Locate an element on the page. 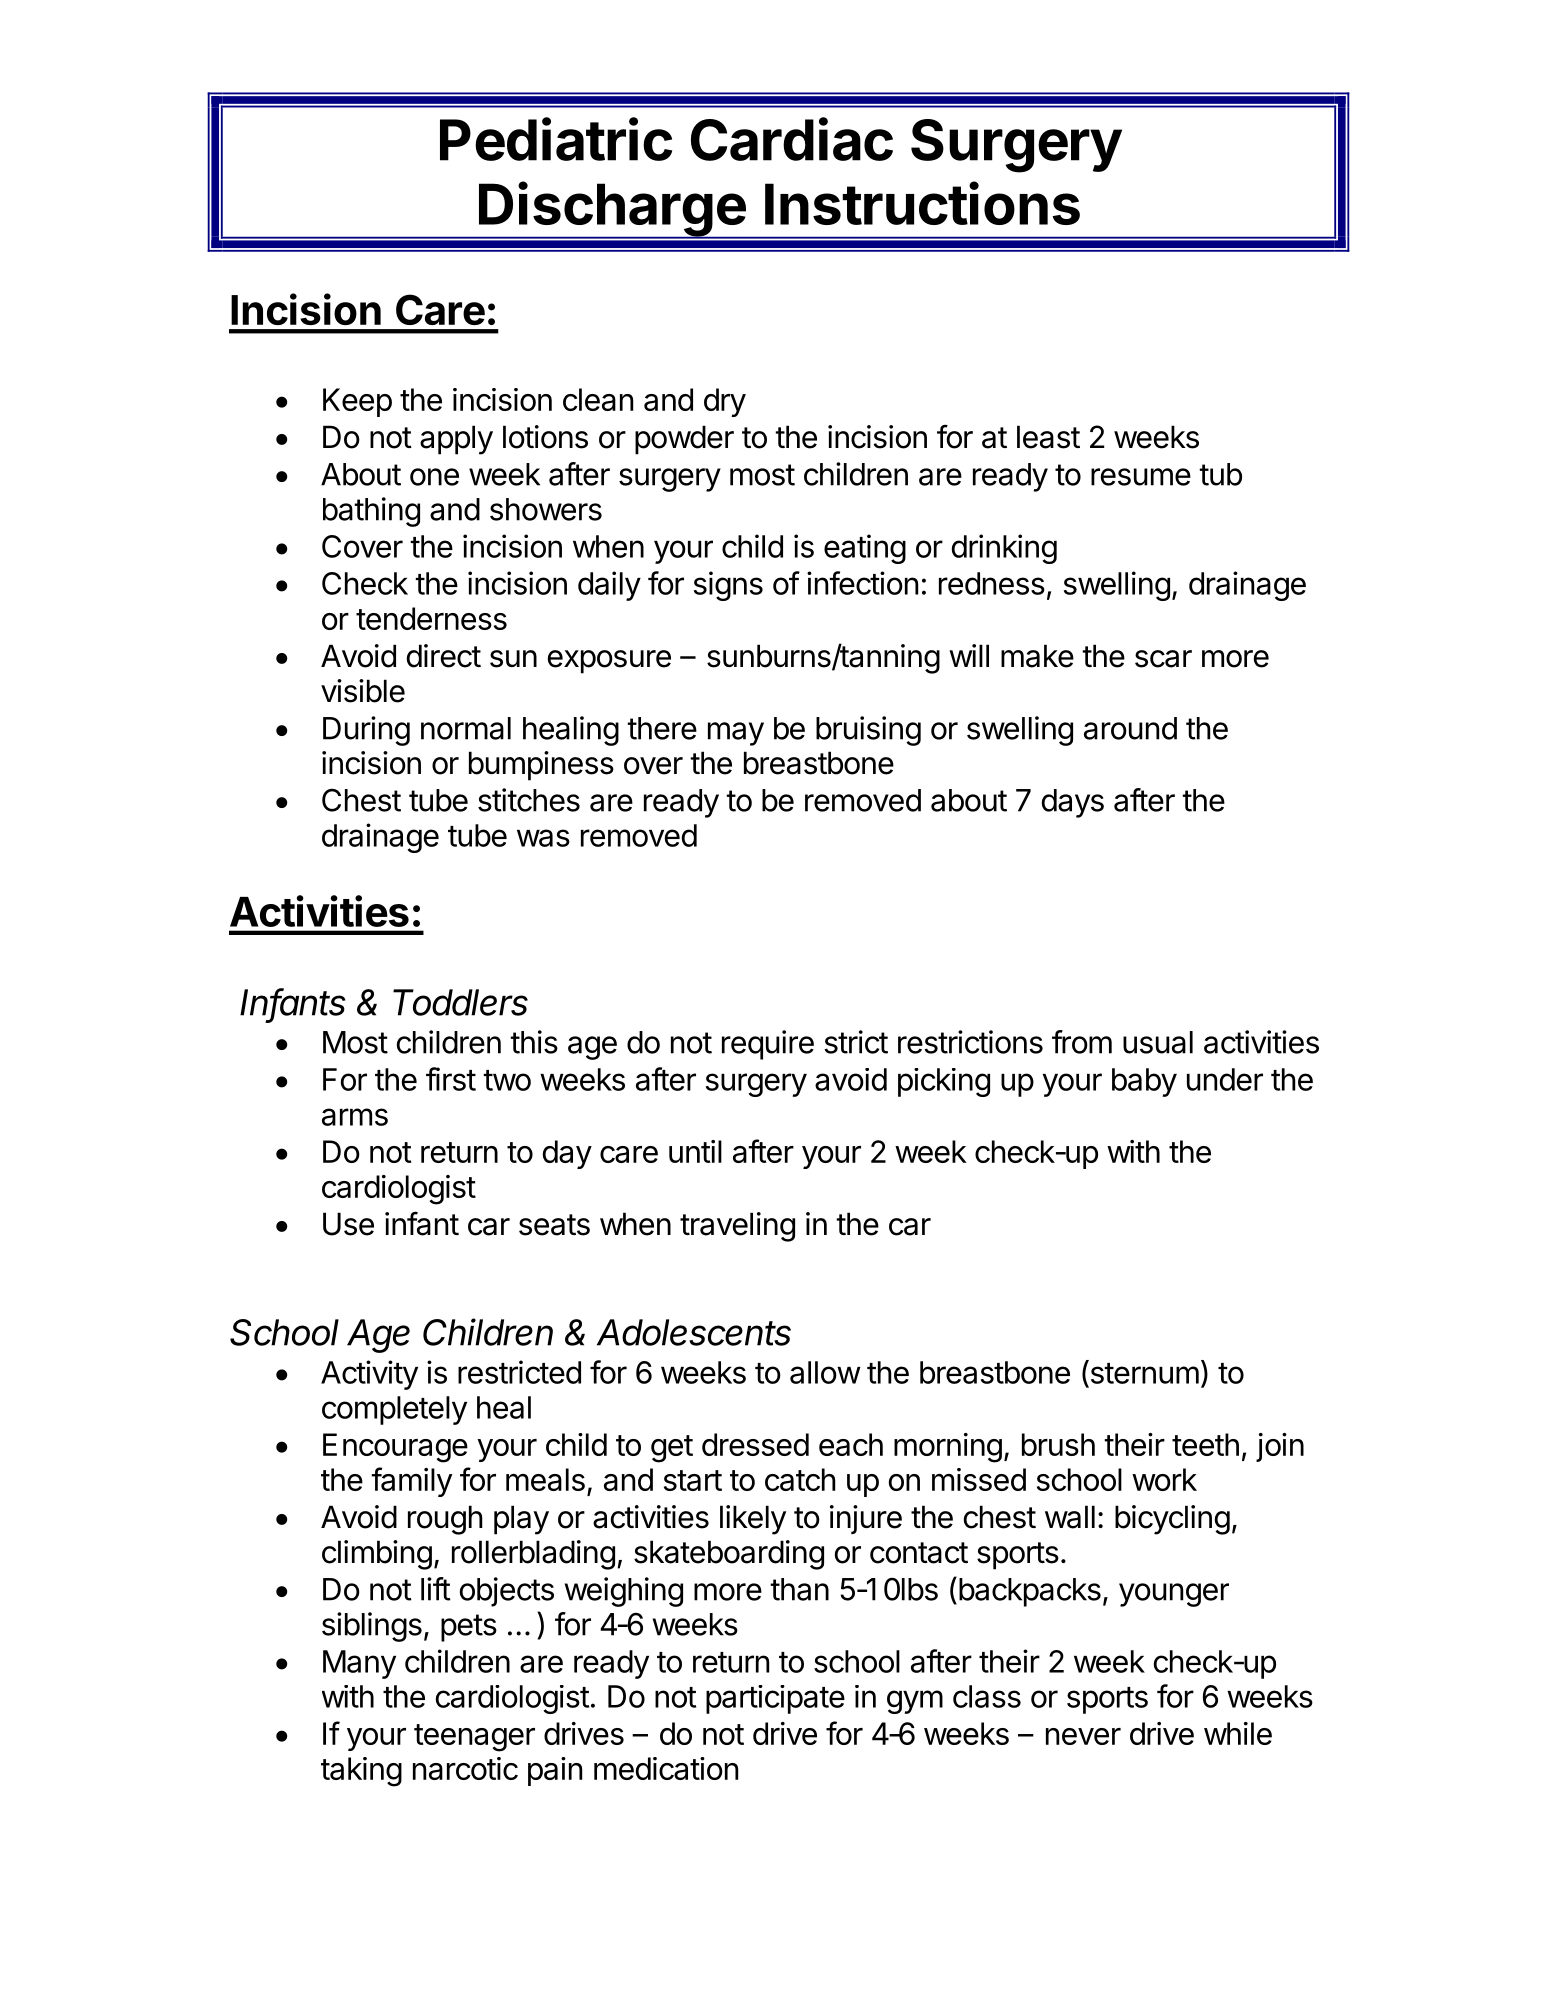 Image resolution: width=1557 pixels, height=2015 pixels. Instructions is located at coordinates (922, 203).
